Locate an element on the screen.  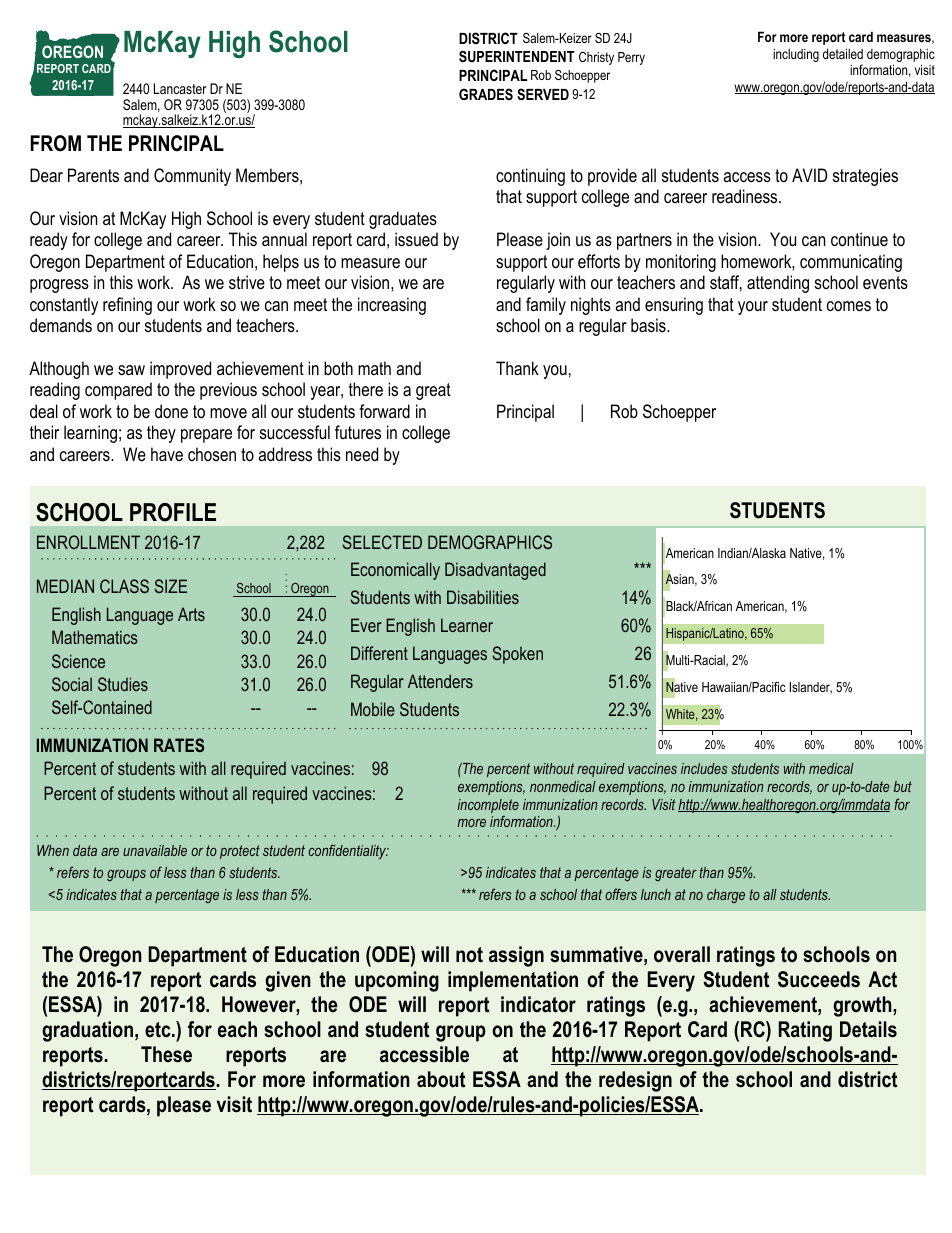
GRADES is located at coordinates (486, 94).
